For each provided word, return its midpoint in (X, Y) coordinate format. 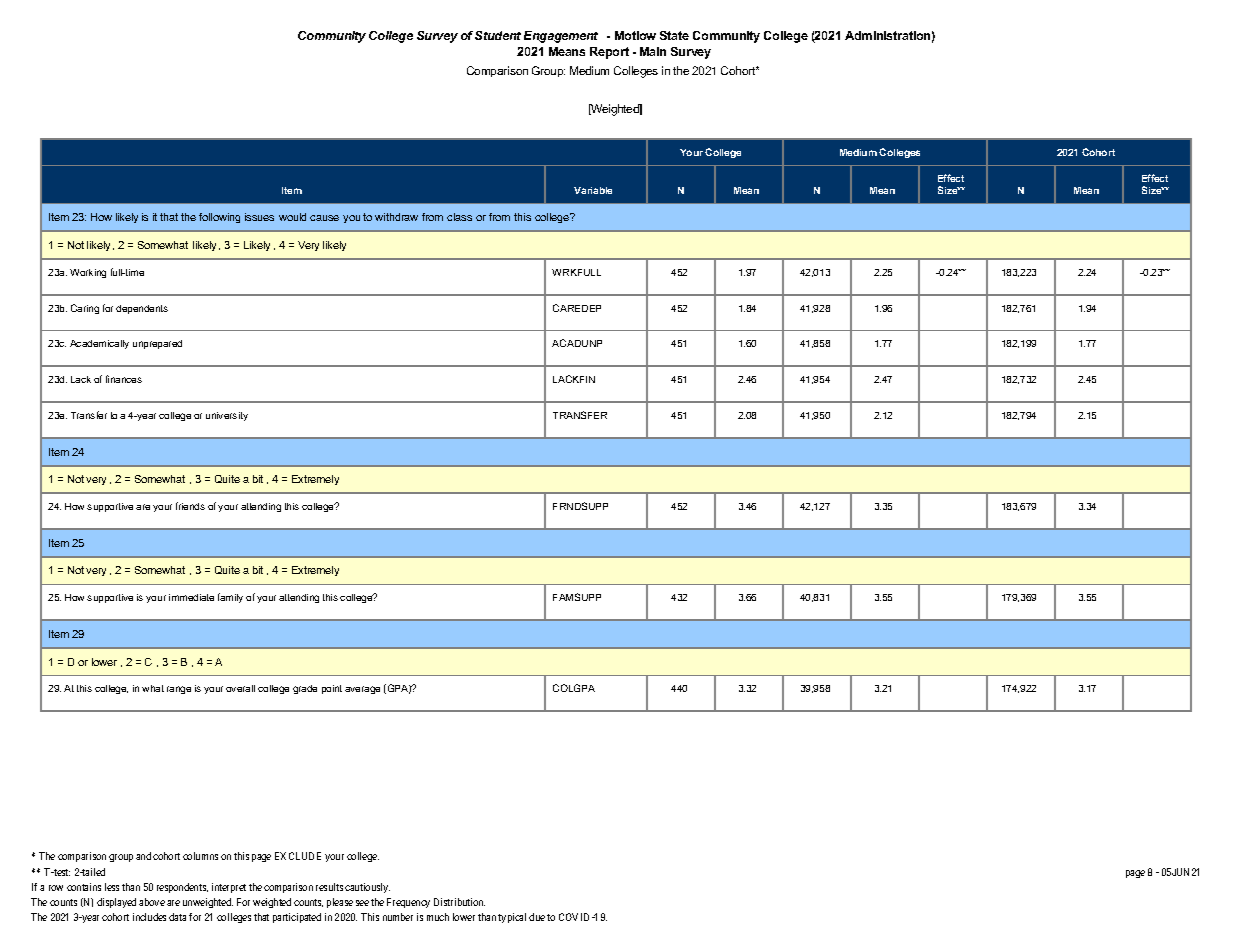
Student (498, 35)
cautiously (367, 888)
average (362, 690)
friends (190, 506)
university (227, 416)
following (219, 218)
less (112, 887)
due (537, 917)
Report (609, 53)
